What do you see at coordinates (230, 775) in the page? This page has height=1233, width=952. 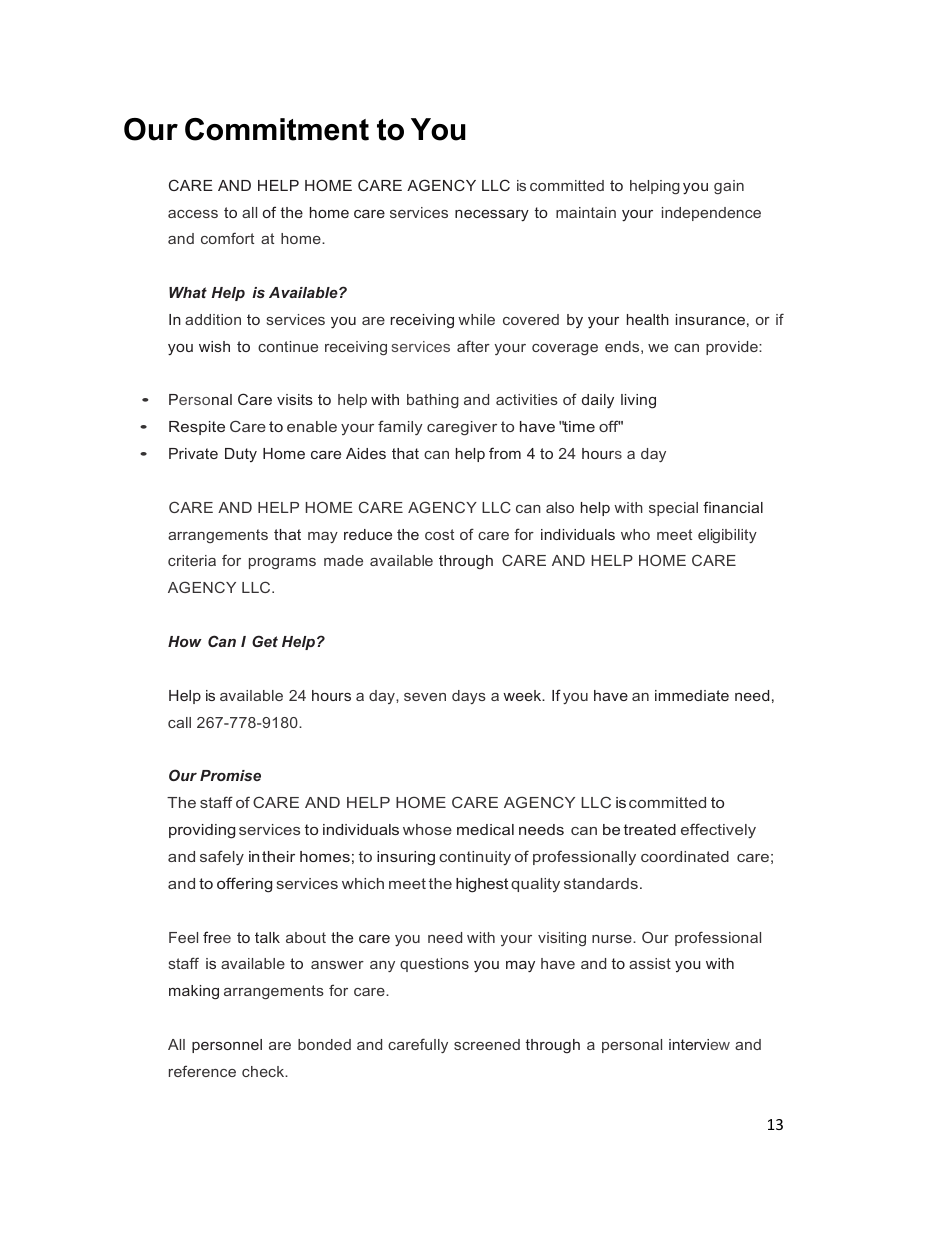 I see `Promise` at bounding box center [230, 775].
